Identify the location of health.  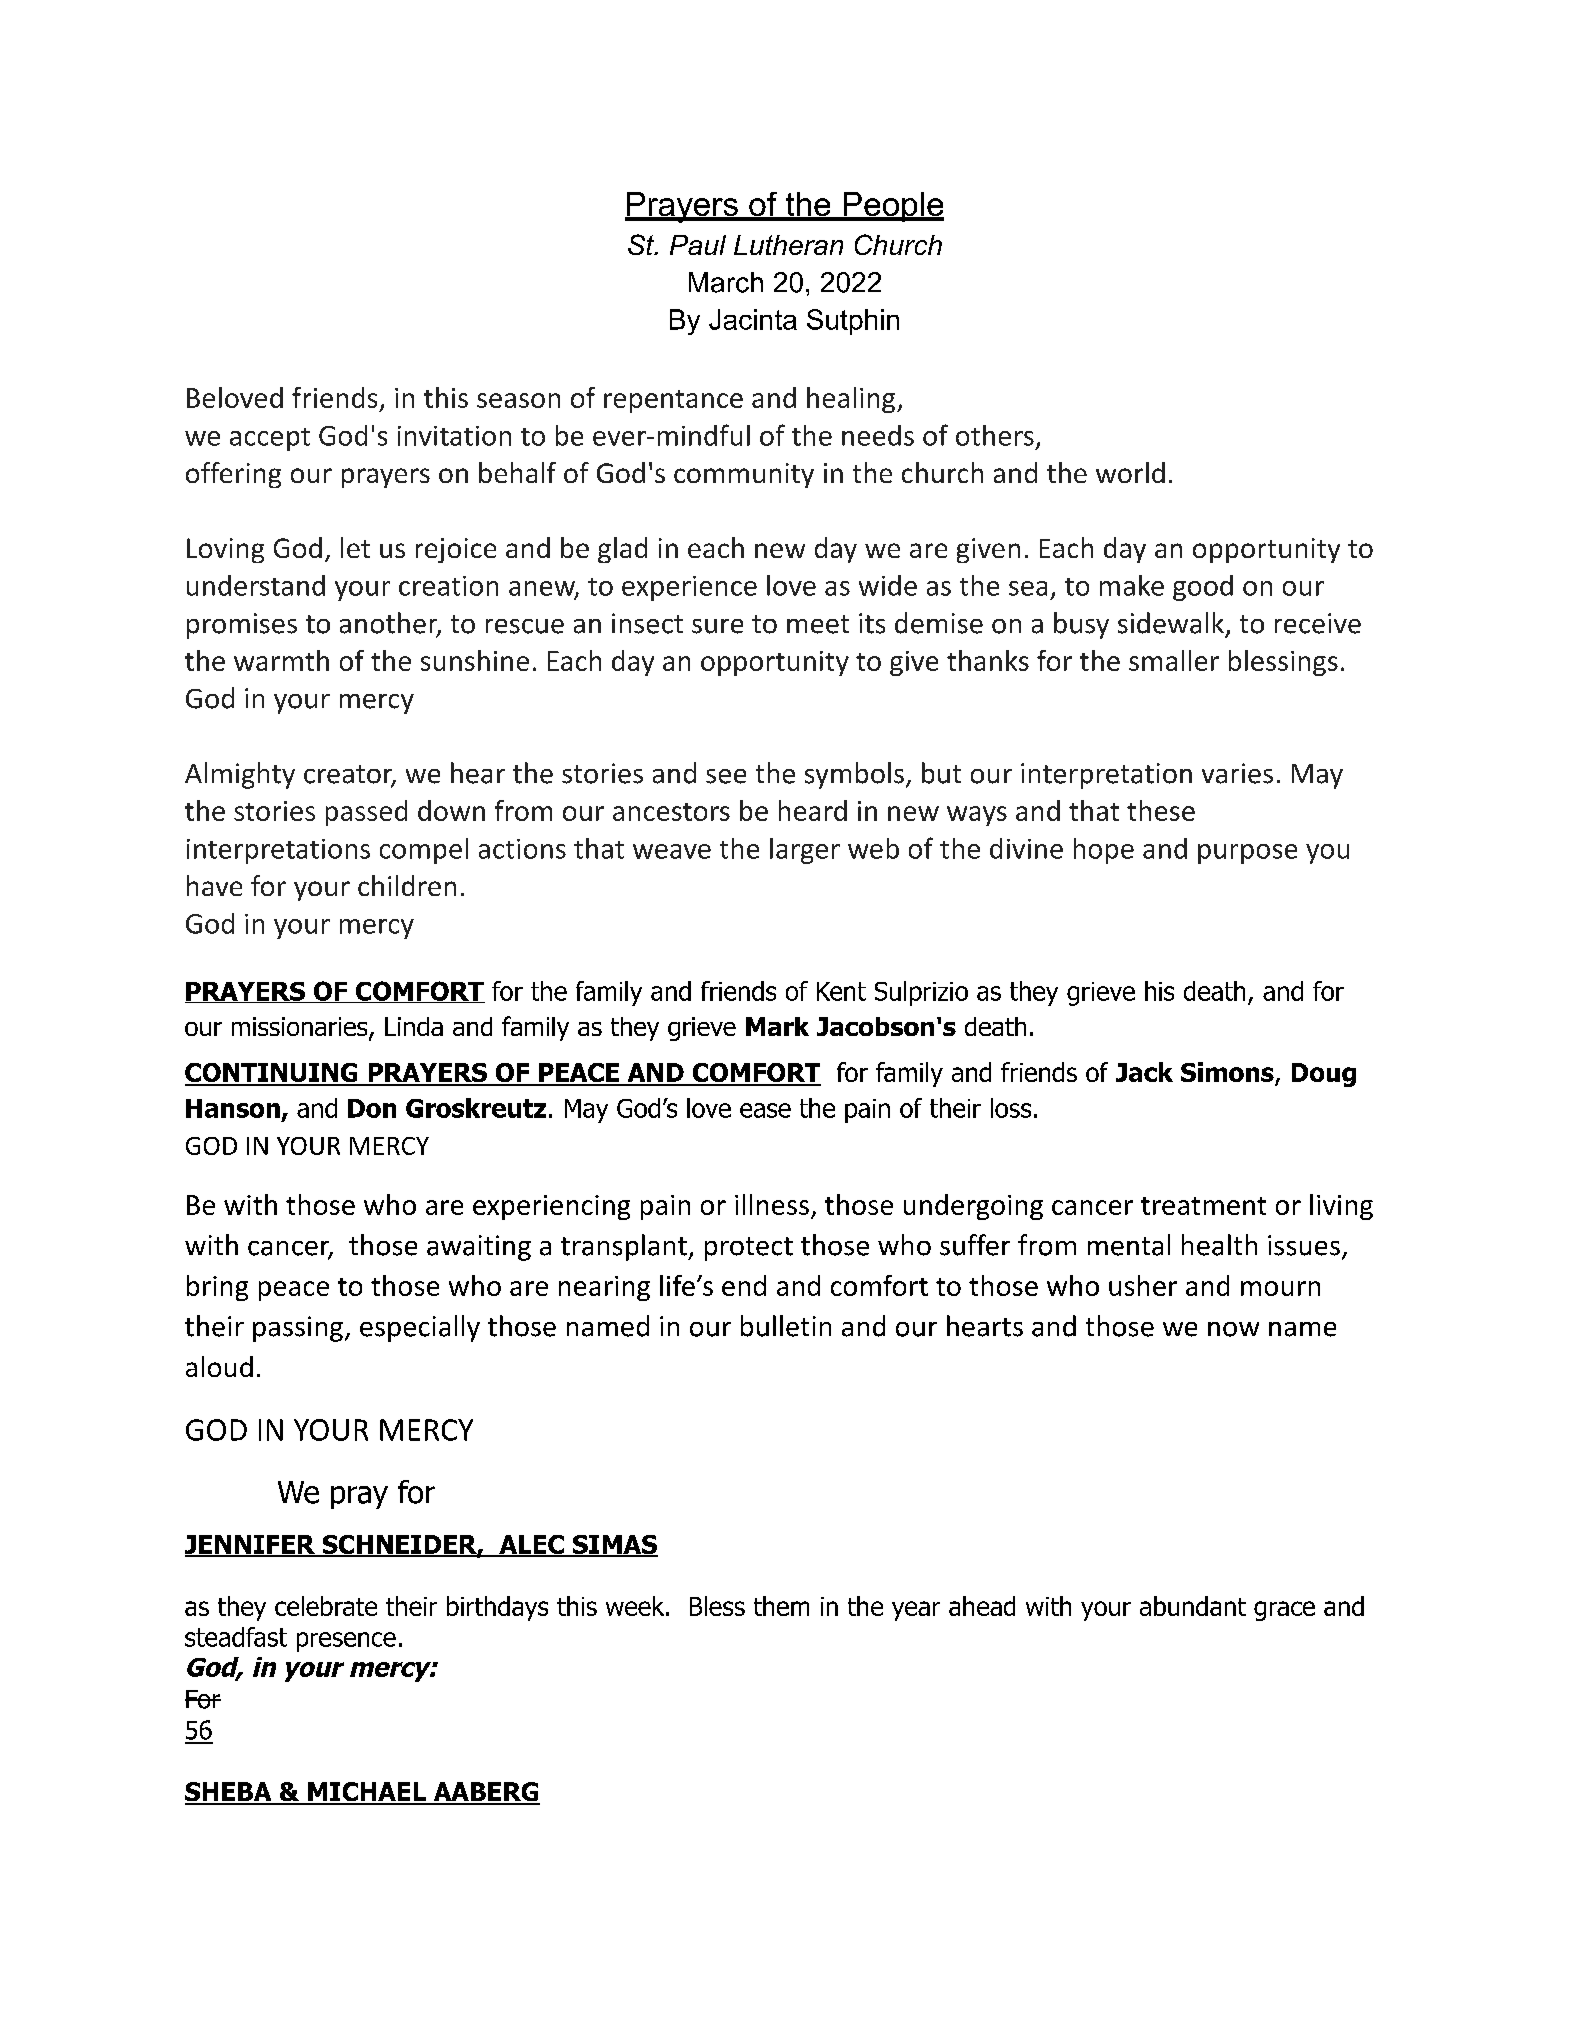
(1219, 1245).
